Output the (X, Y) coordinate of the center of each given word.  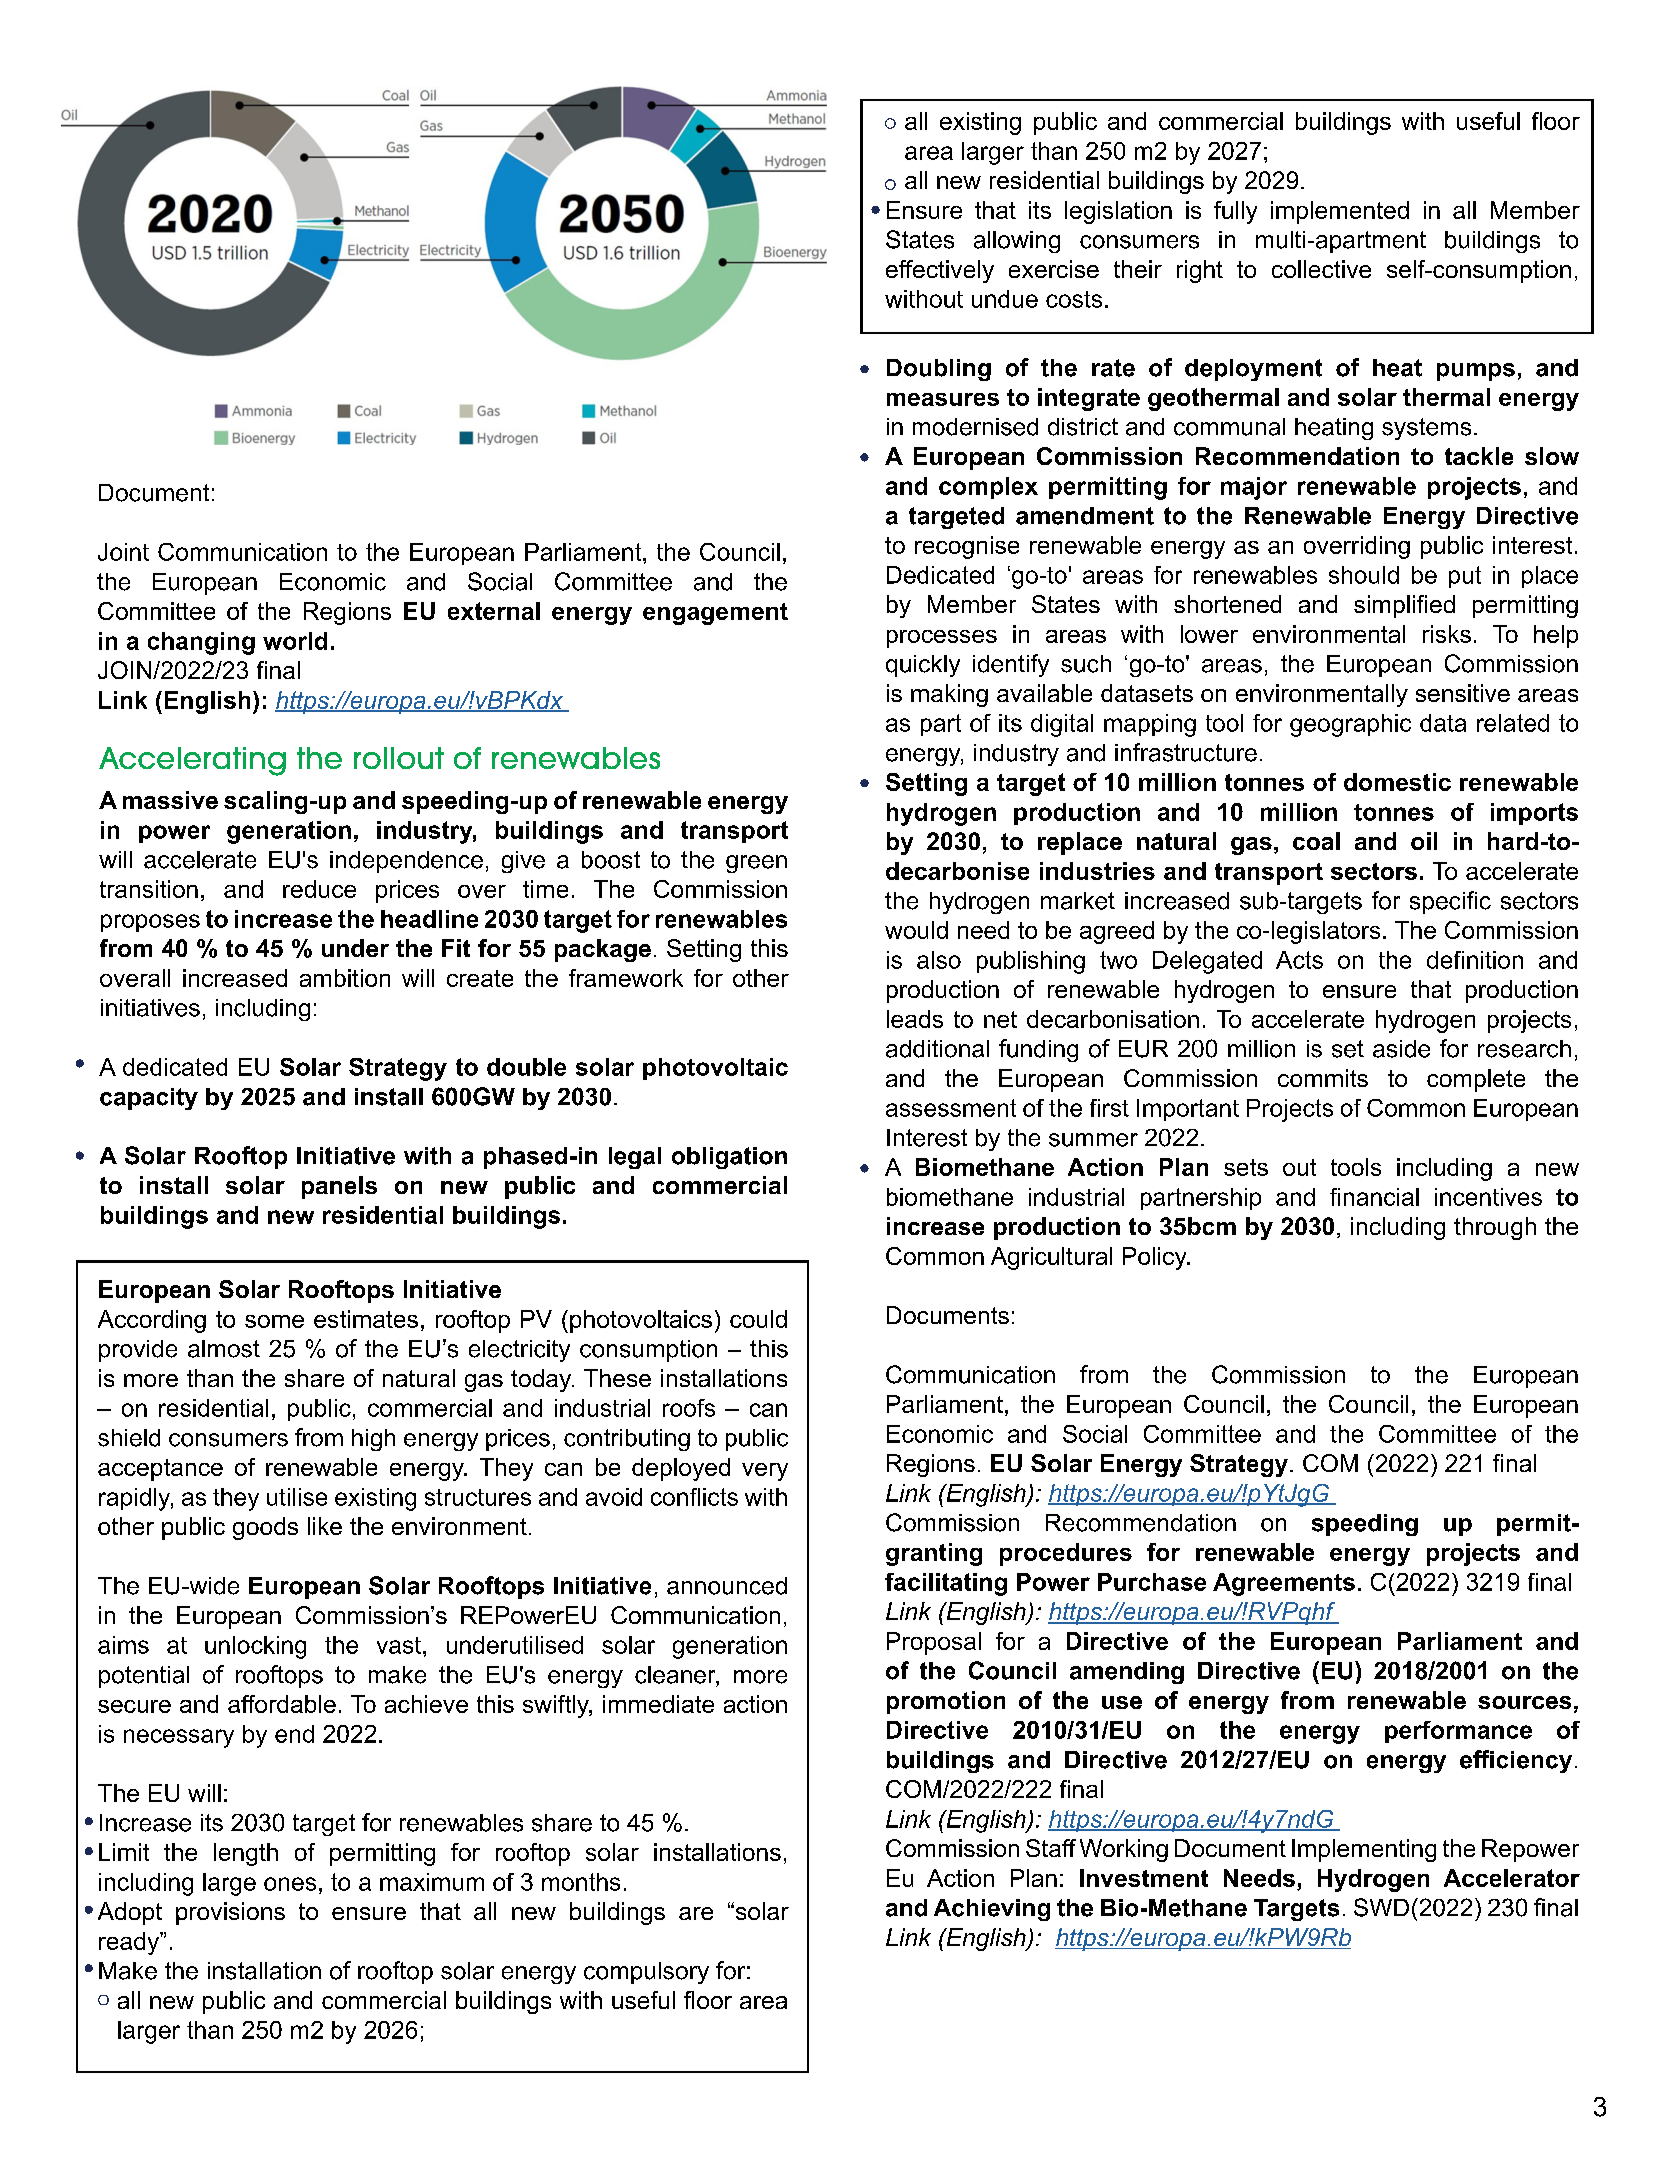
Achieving (992, 1910)
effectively (940, 271)
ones (290, 1884)
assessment (951, 1108)
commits (1323, 1078)
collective (1321, 269)
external (494, 611)
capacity (149, 1099)
